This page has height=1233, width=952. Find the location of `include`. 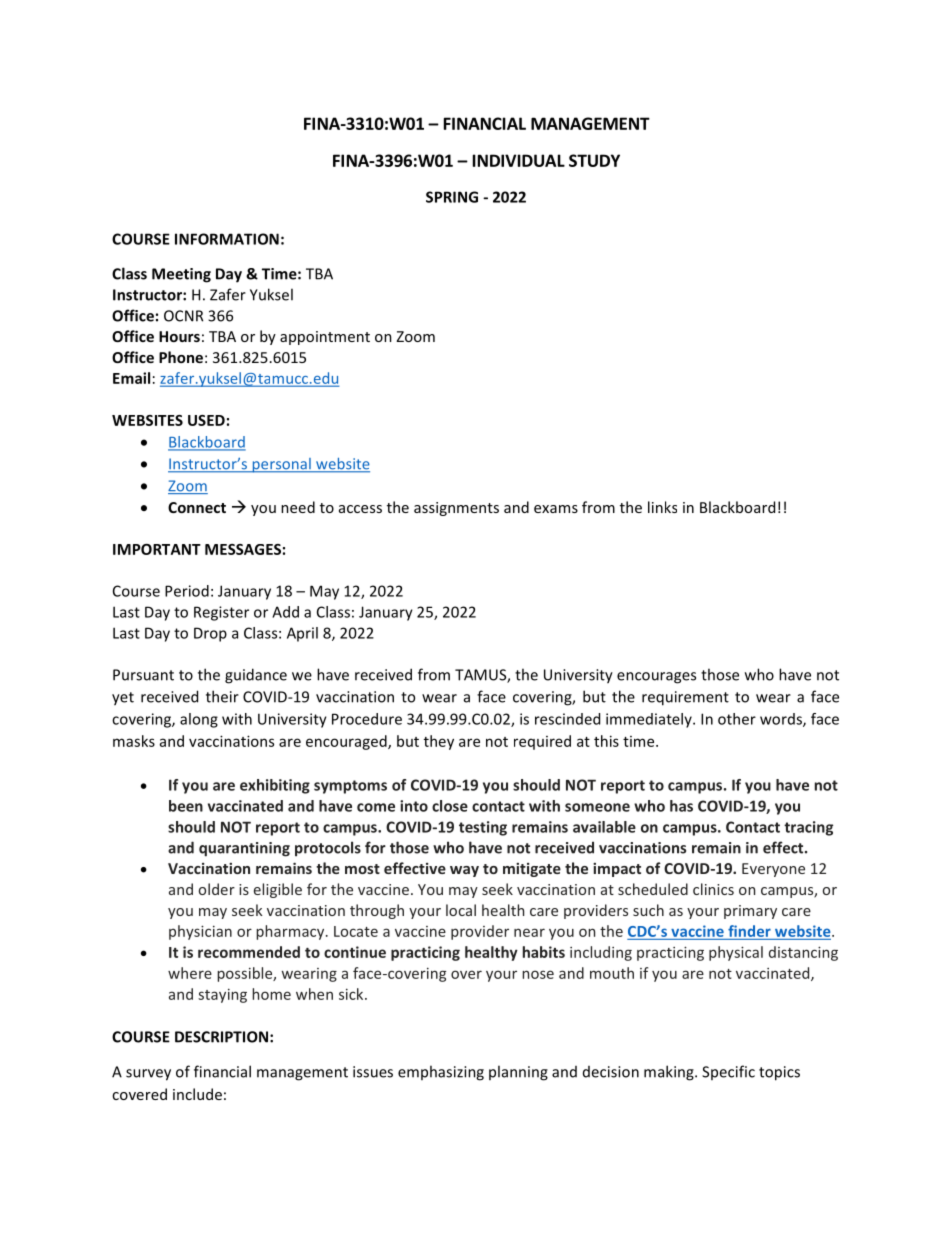

include is located at coordinates (197, 1094).
